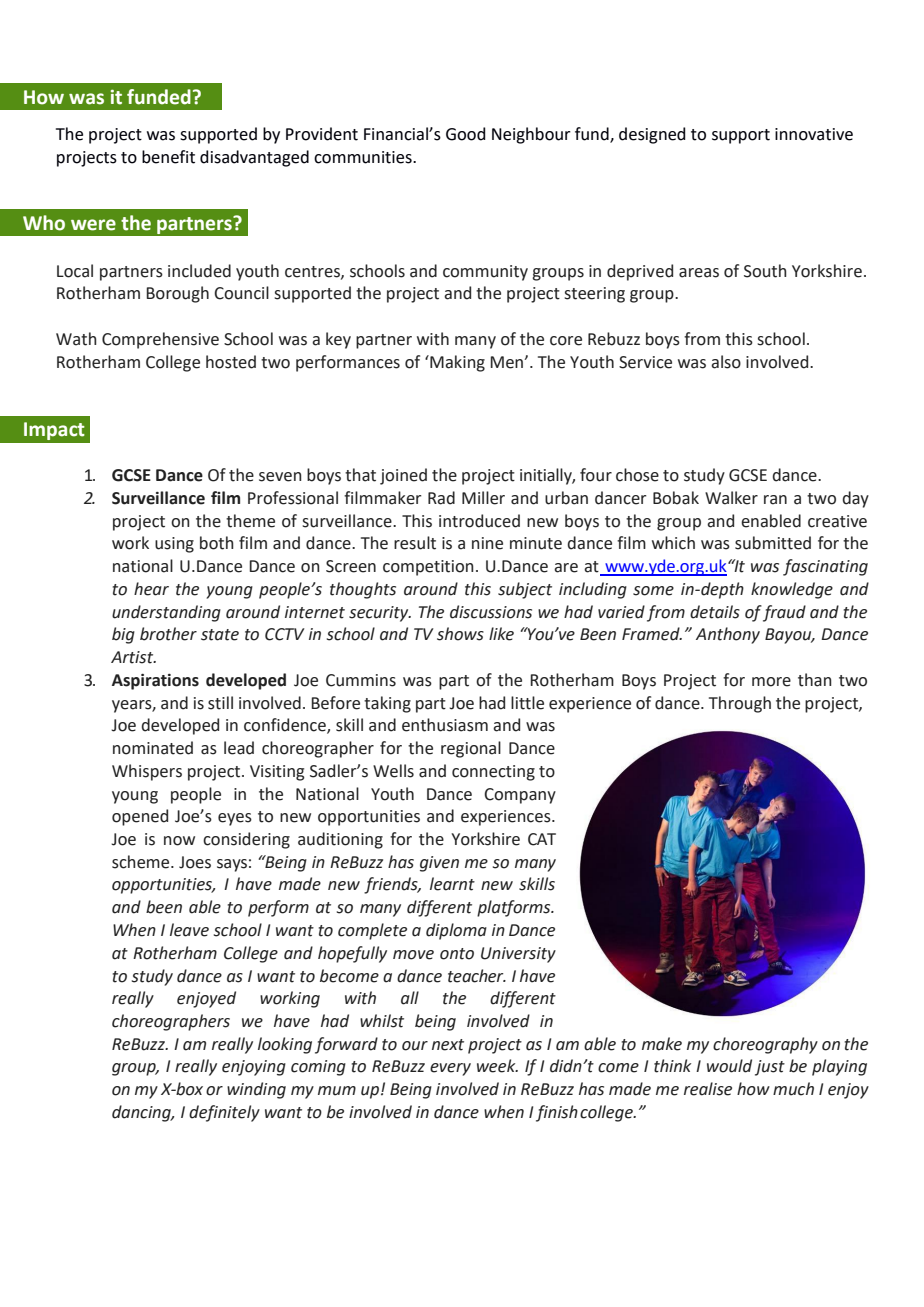 Image resolution: width=924 pixels, height=1307 pixels. I want to click on Through, so click(740, 704).
